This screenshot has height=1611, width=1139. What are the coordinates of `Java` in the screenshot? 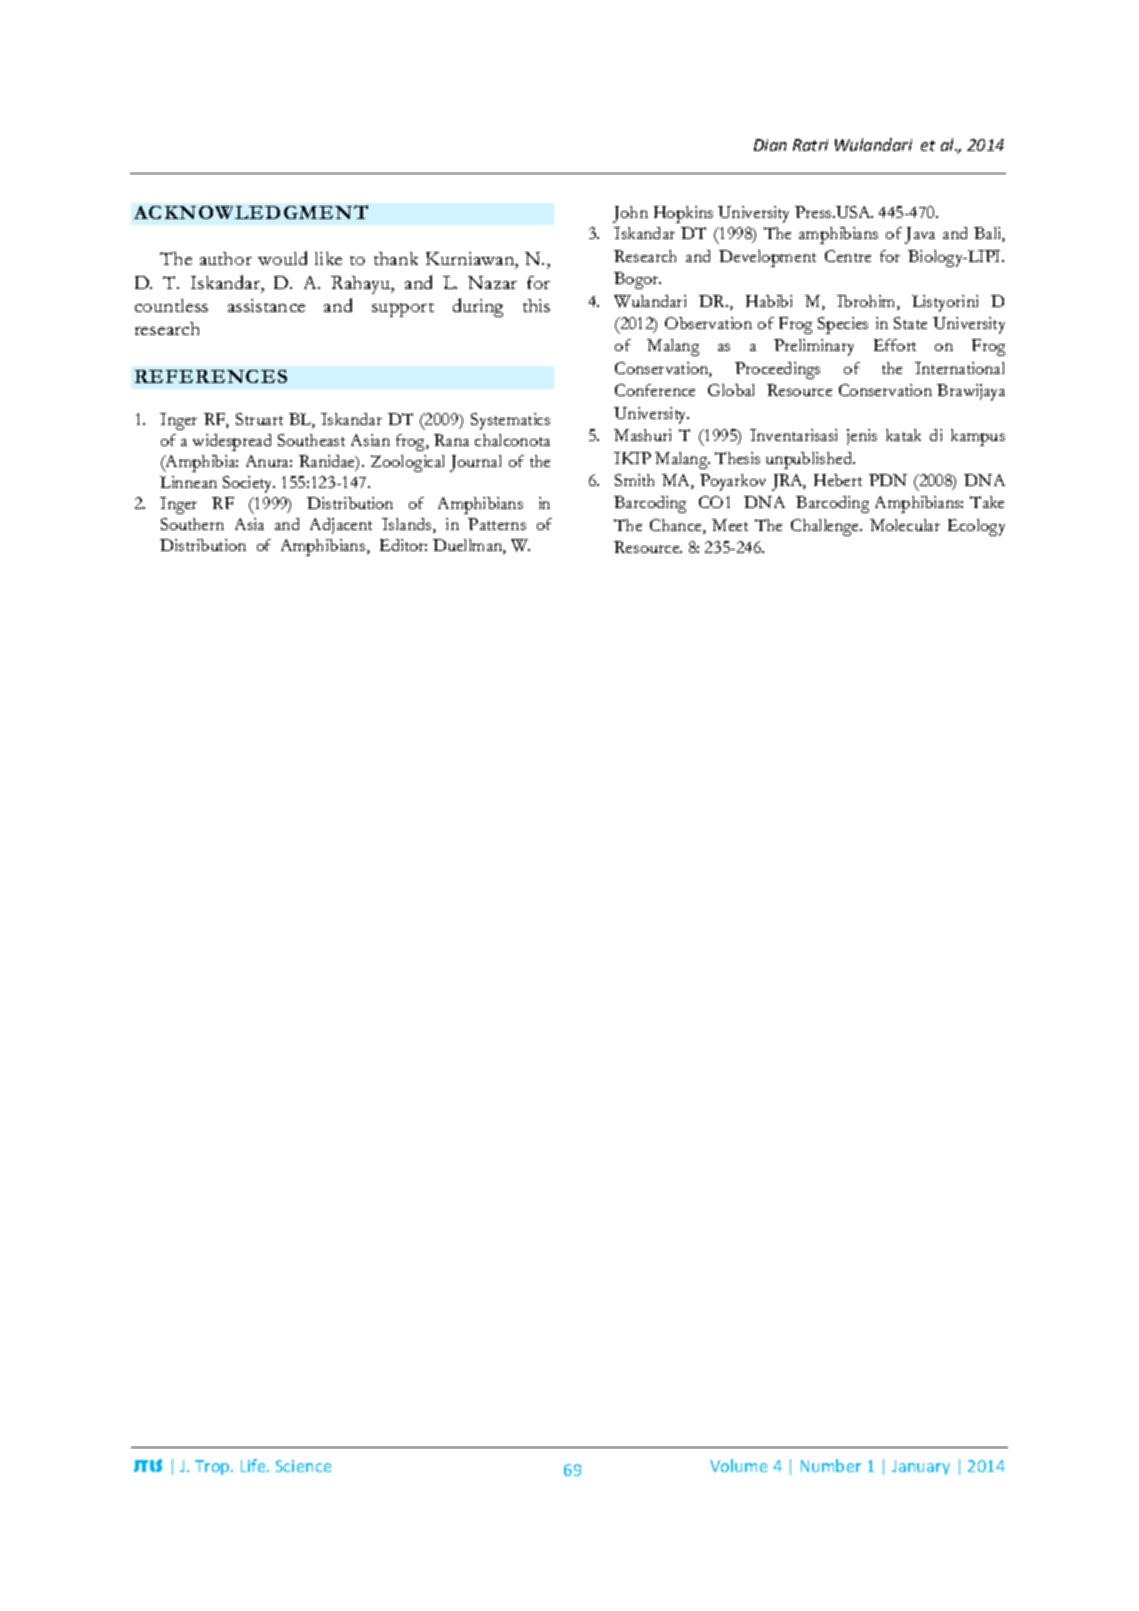 It's located at (920, 235).
